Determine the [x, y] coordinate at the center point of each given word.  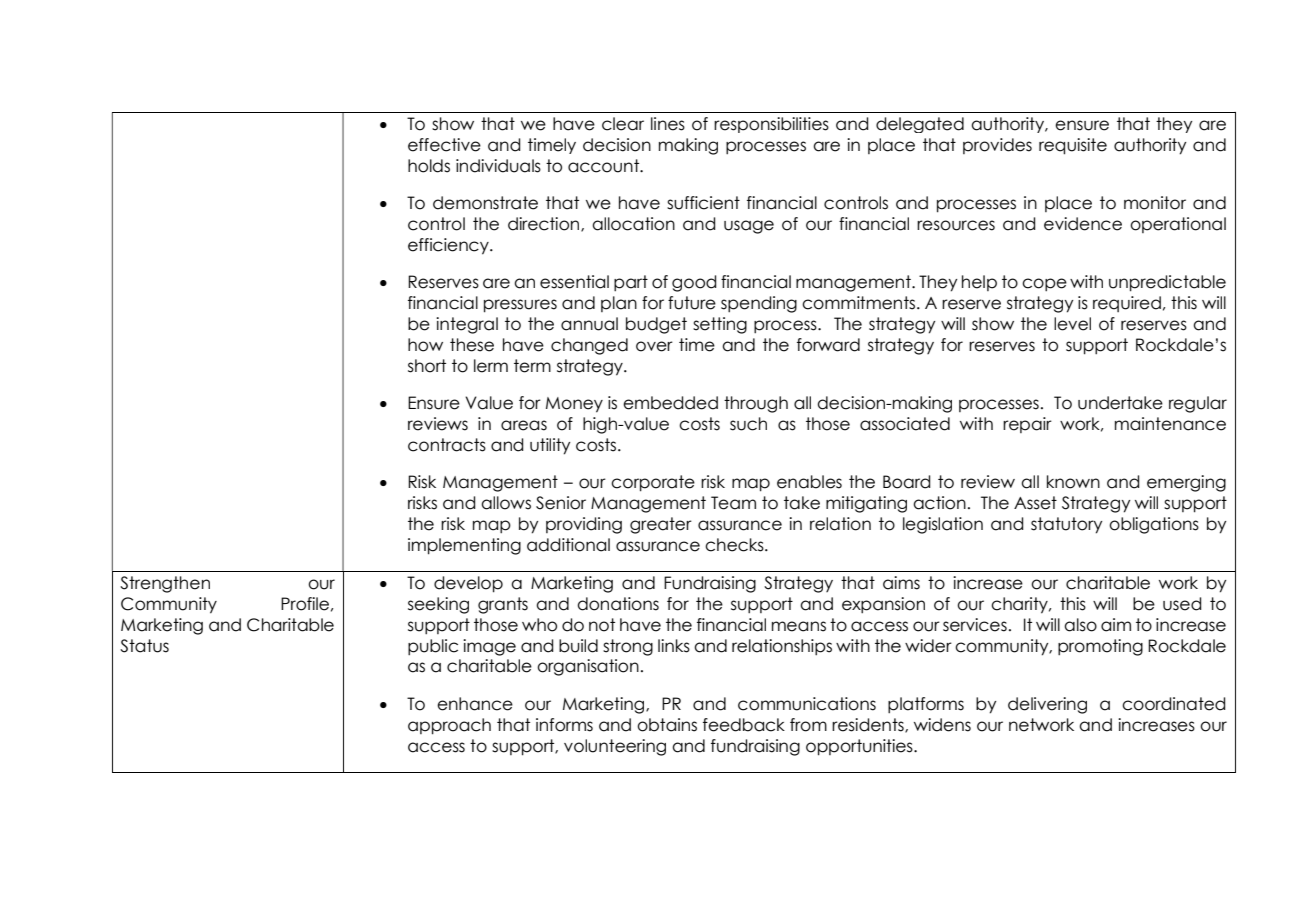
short [427, 366]
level [1072, 324]
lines [668, 124]
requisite [1073, 146]
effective [444, 145]
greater [661, 525]
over [654, 346]
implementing [464, 546]
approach [449, 726]
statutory [1066, 525]
